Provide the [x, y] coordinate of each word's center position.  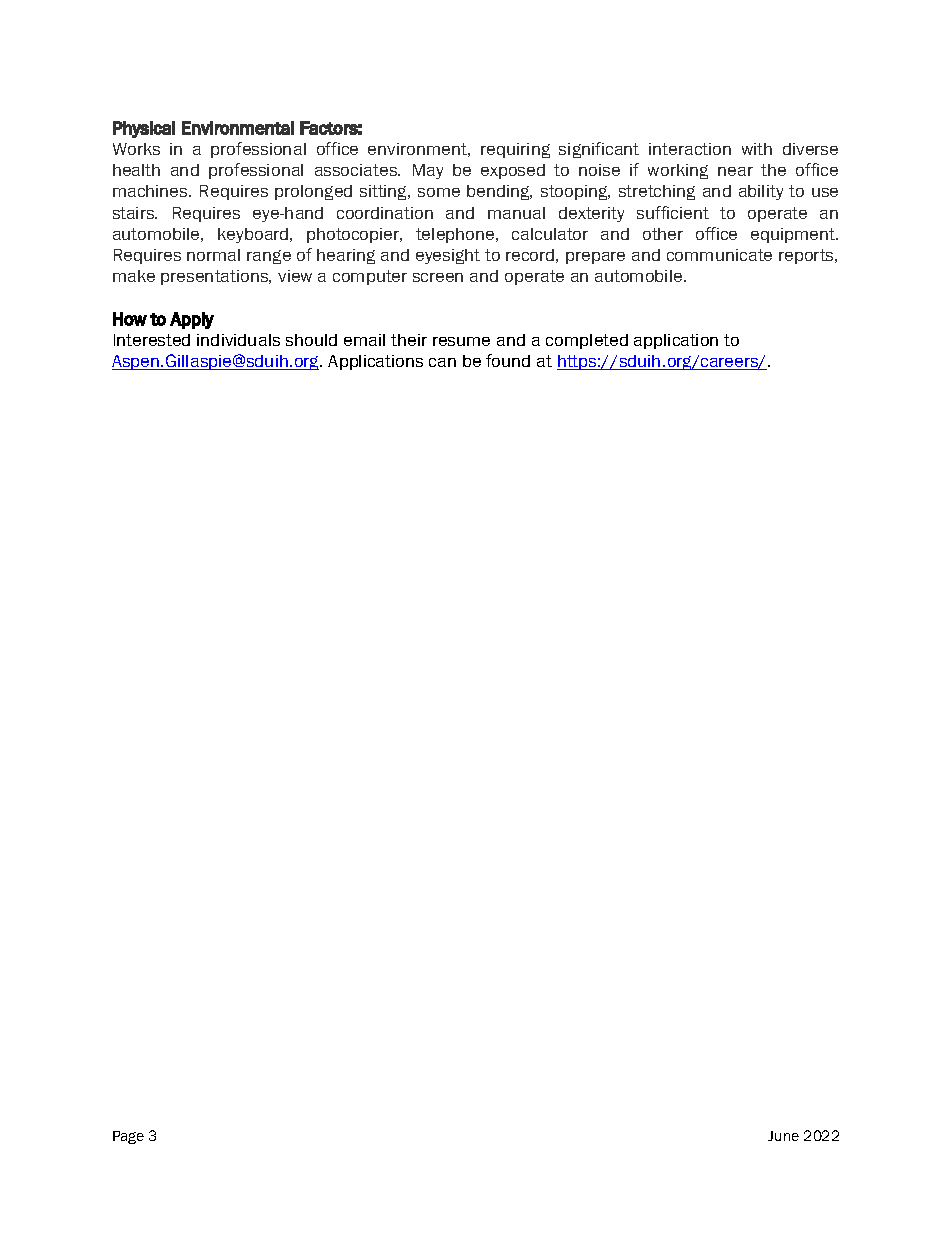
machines [151, 191]
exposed [513, 171]
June [783, 1136]
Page [128, 1137]
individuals [238, 340]
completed [587, 341]
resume [461, 341]
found [508, 360]
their [409, 340]
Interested [152, 340]
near [735, 171]
